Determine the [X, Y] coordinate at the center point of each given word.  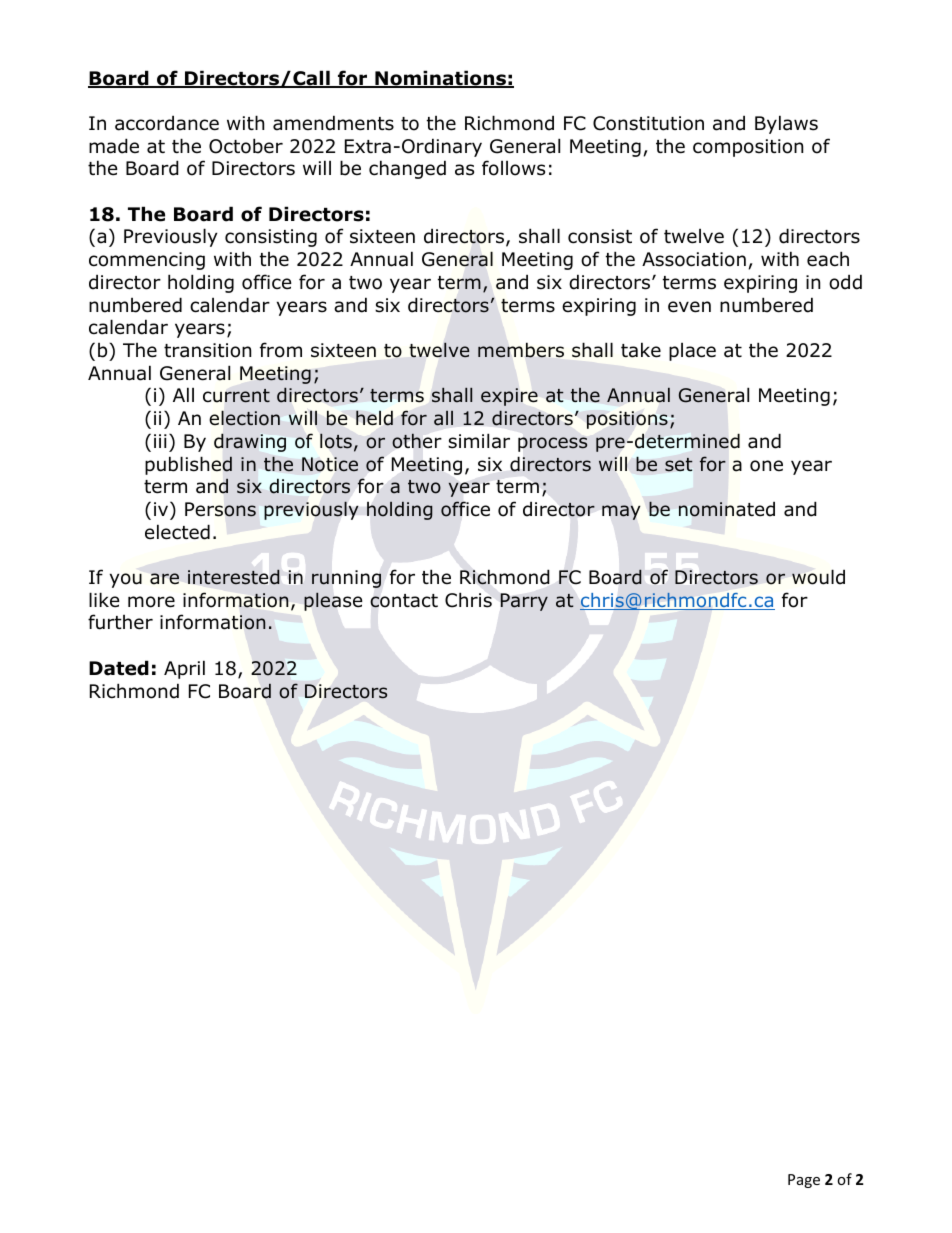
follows [513, 168]
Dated [119, 668]
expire [509, 397]
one [766, 466]
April [184, 669]
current [236, 395]
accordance [167, 123]
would [818, 577]
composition [748, 148]
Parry [524, 602]
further [120, 622]
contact [404, 601]
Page [804, 1181]
